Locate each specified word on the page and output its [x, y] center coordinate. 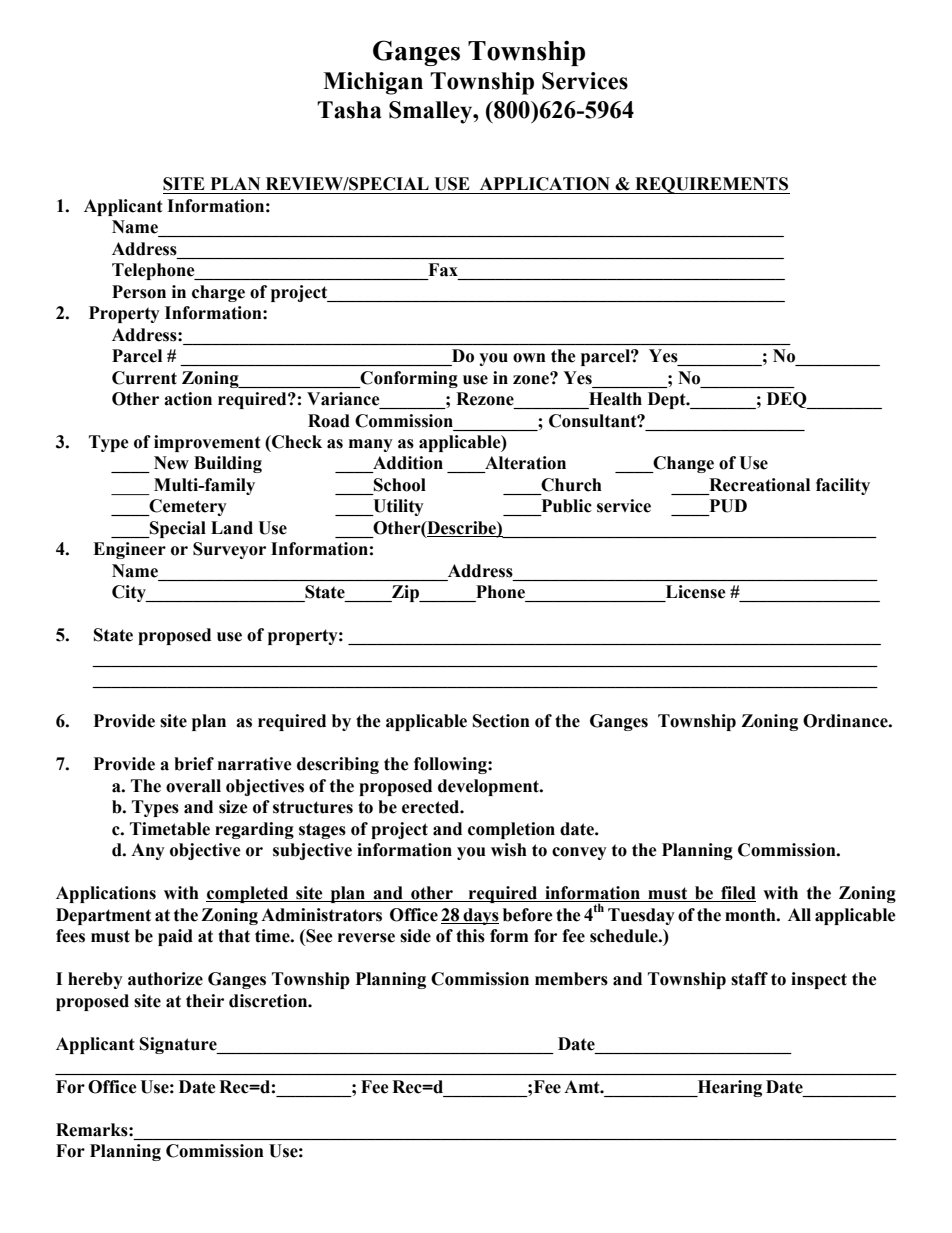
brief [194, 764]
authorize [165, 979]
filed [737, 894]
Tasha [349, 110]
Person [139, 292]
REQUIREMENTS [711, 185]
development [489, 787]
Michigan [373, 83]
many [371, 445]
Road [329, 421]
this [470, 936]
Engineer [129, 550]
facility [843, 486]
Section [501, 721]
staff [749, 979]
